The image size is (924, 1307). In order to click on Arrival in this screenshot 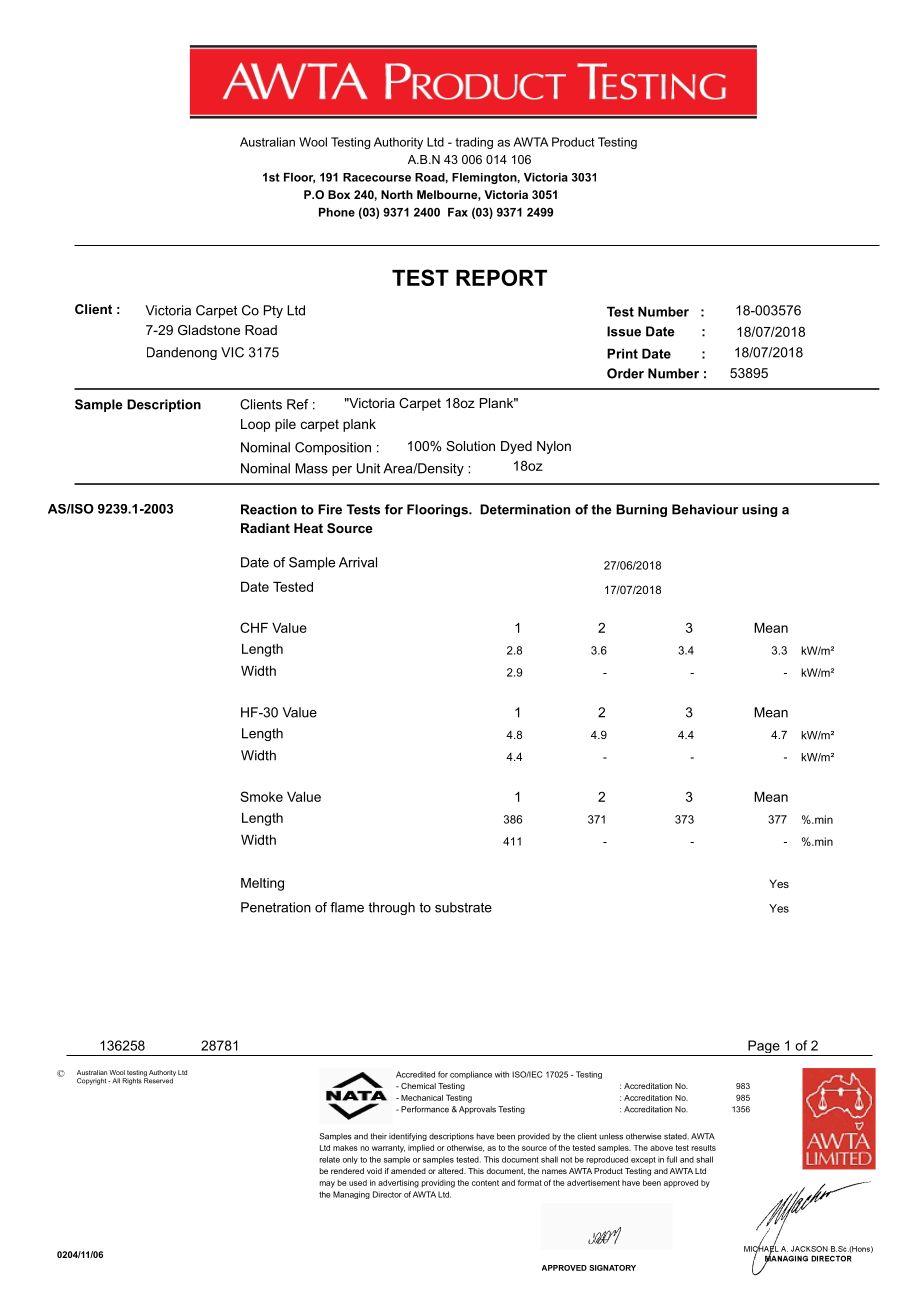, I will do `click(358, 562)`.
